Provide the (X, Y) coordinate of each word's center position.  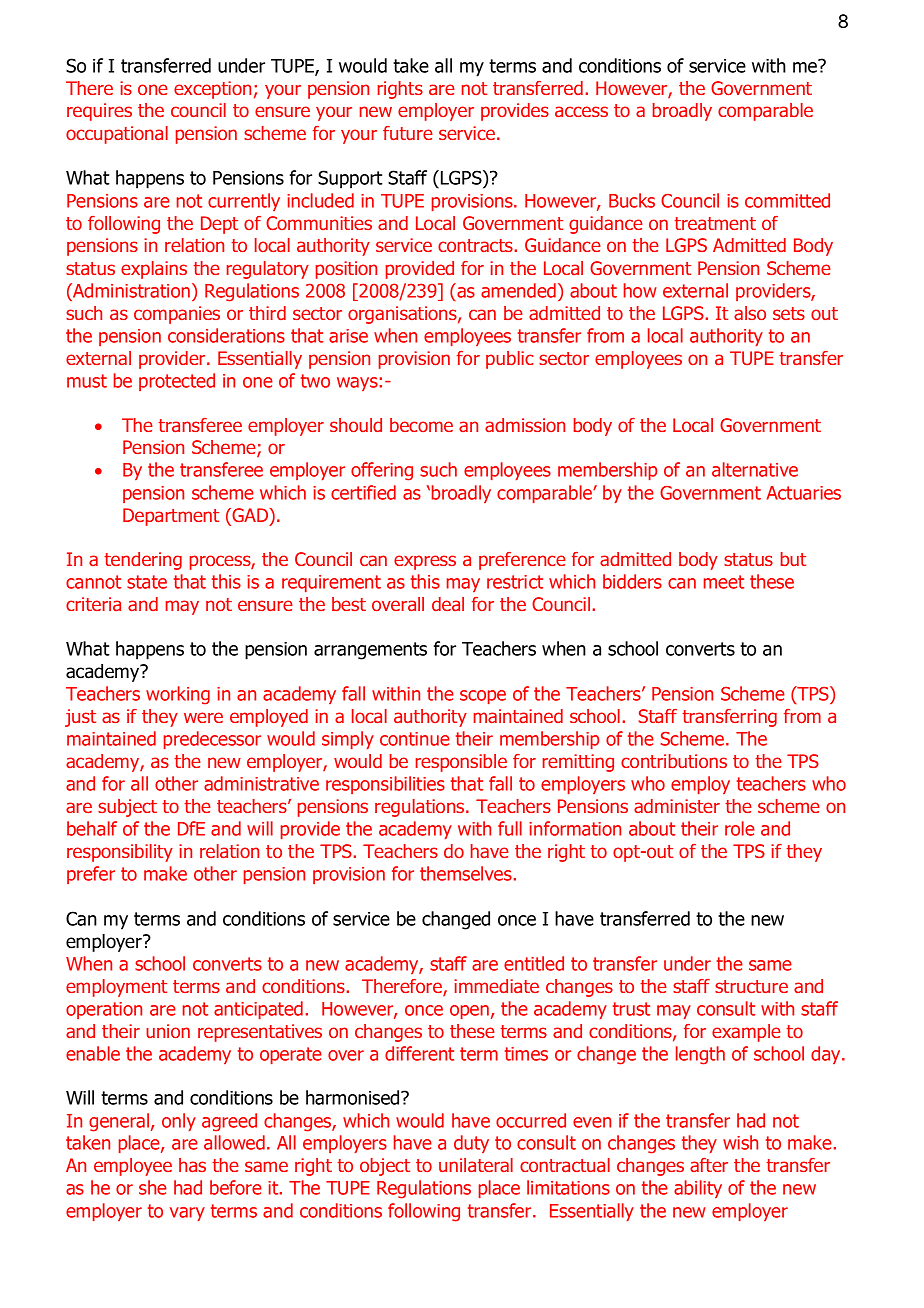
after (709, 1165)
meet (724, 582)
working (178, 695)
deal (448, 604)
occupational (117, 135)
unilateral (476, 1165)
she (153, 1187)
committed (787, 200)
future (408, 133)
